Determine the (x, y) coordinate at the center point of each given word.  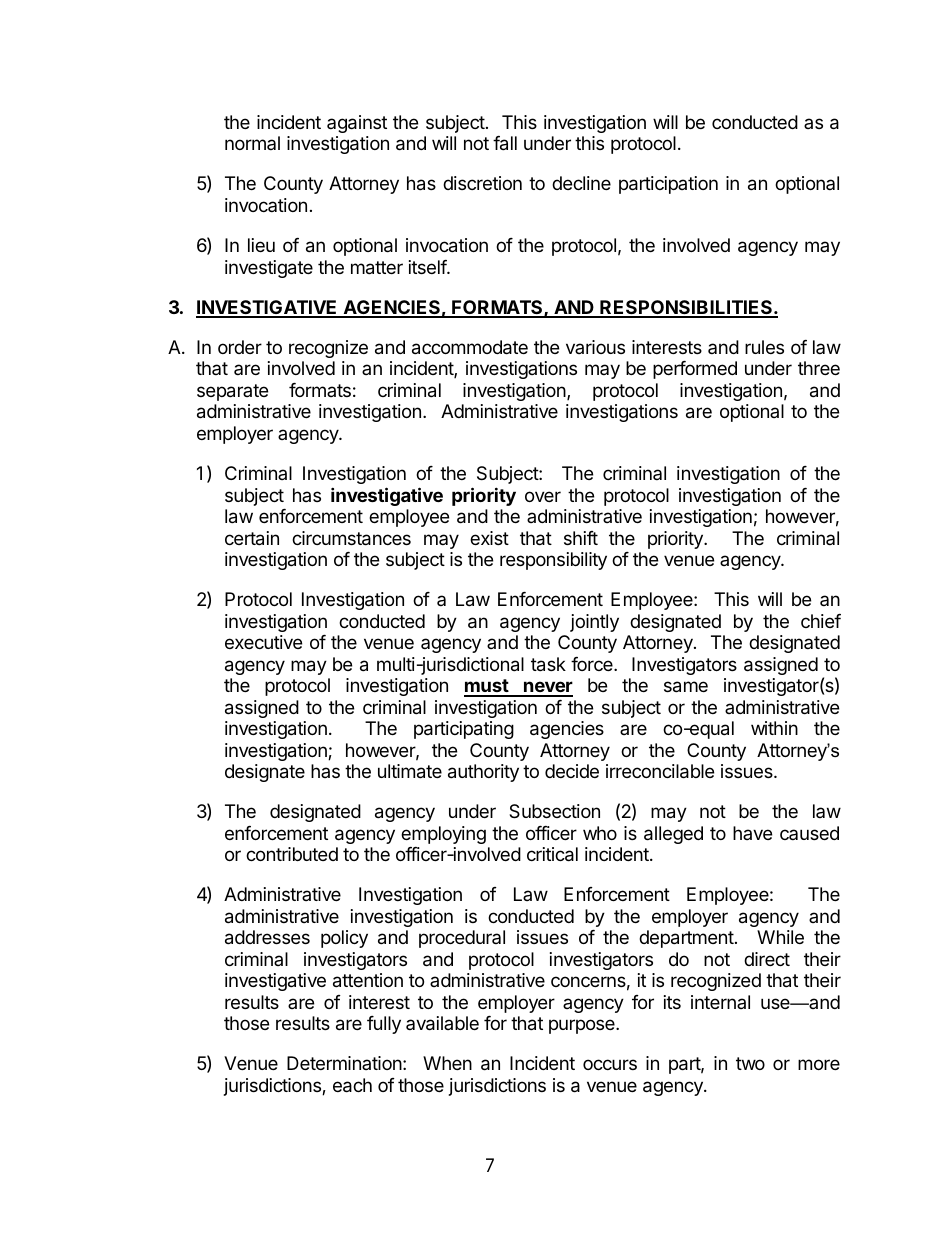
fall (505, 143)
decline (581, 183)
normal (252, 143)
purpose (583, 1026)
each (352, 1085)
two (750, 1063)
